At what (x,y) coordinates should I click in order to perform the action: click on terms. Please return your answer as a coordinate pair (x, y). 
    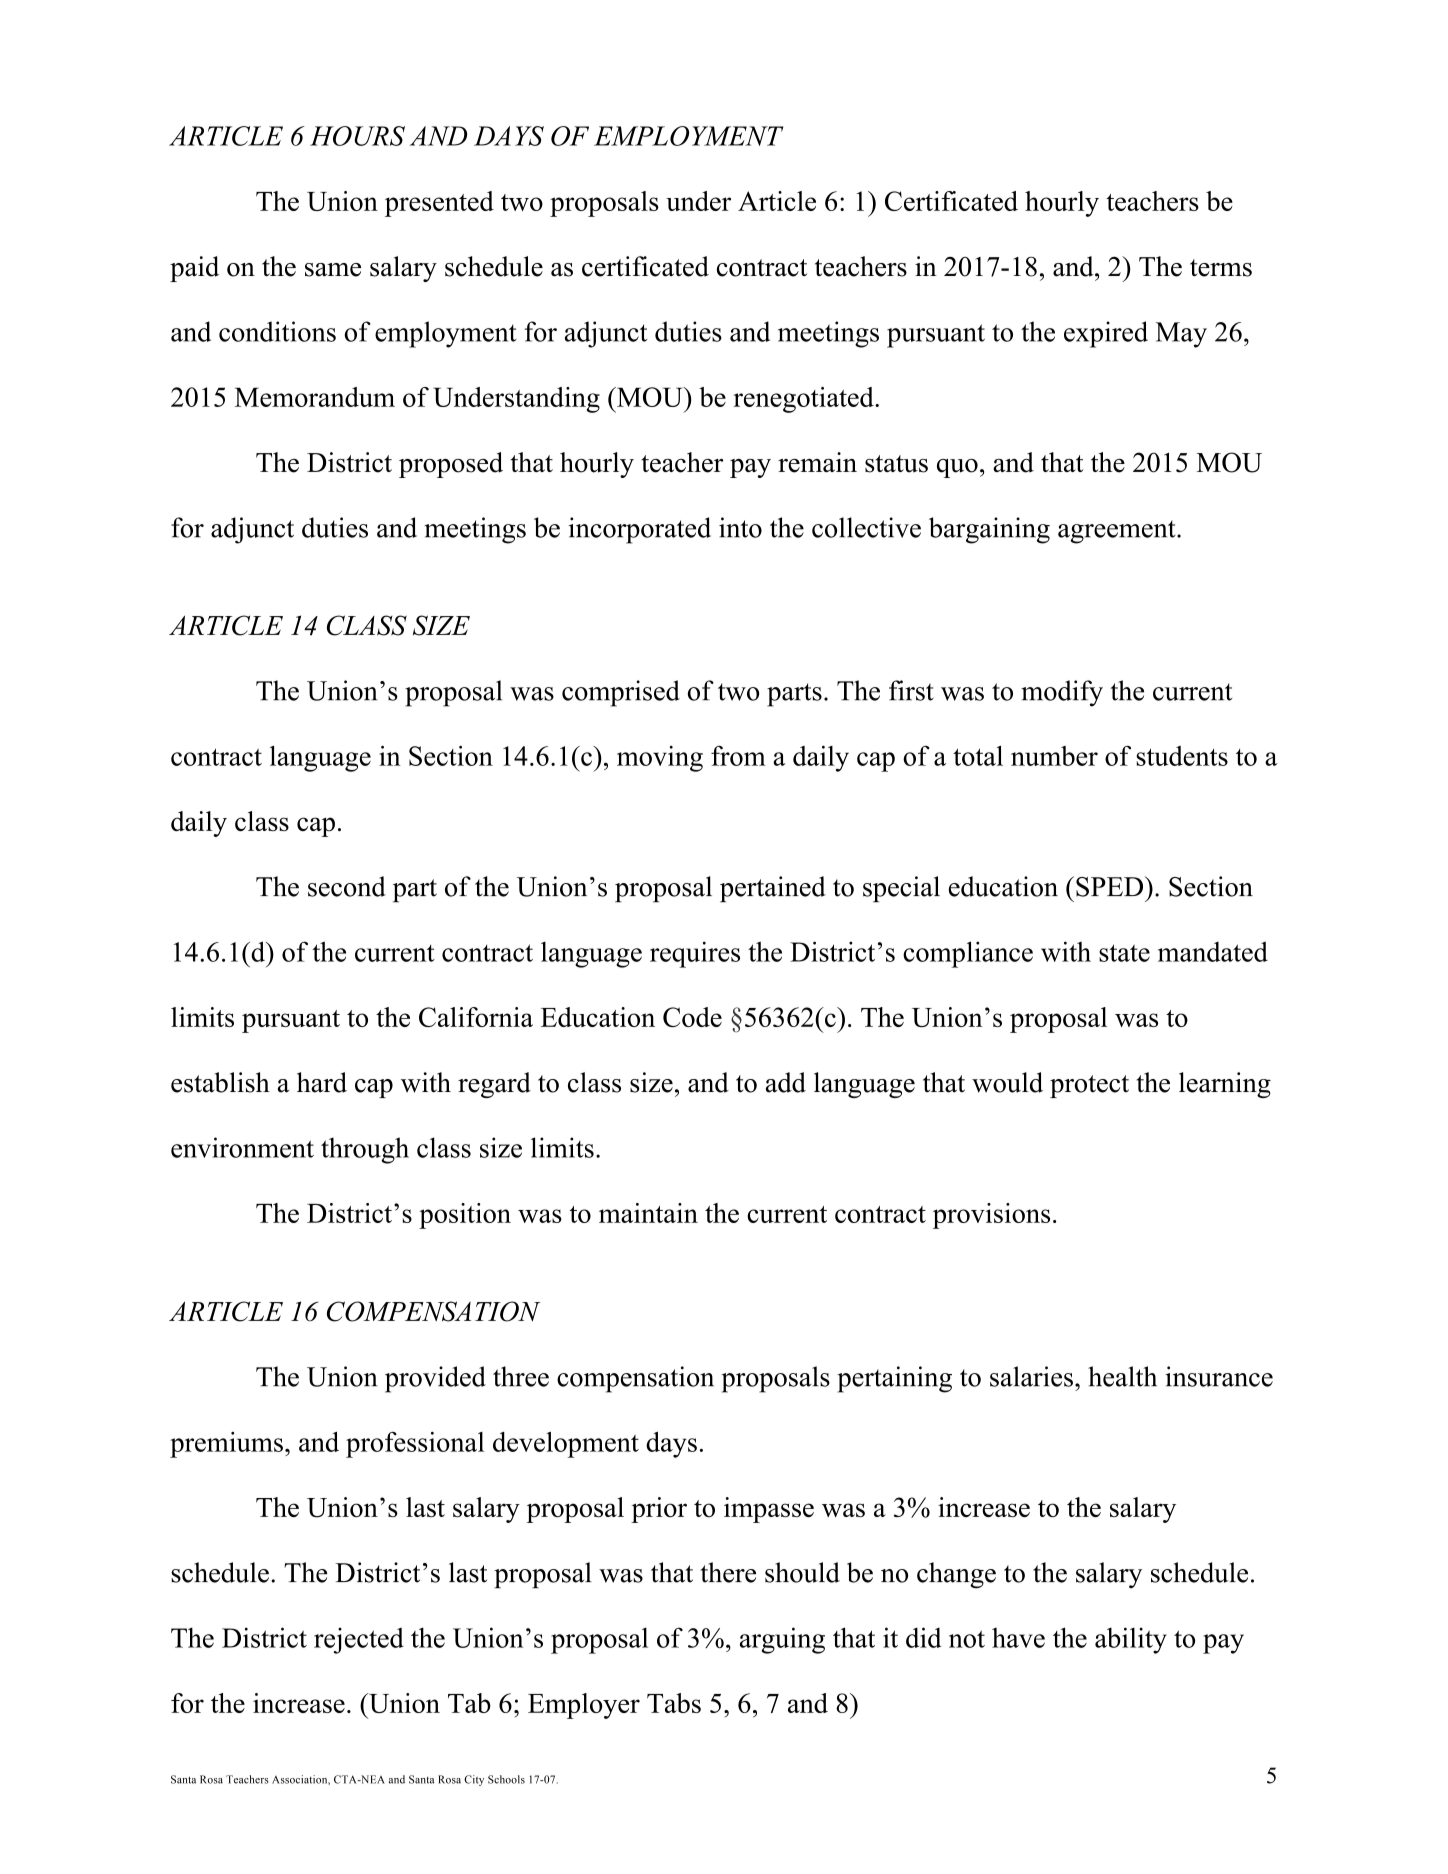
    Looking at the image, I should click on (1221, 268).
